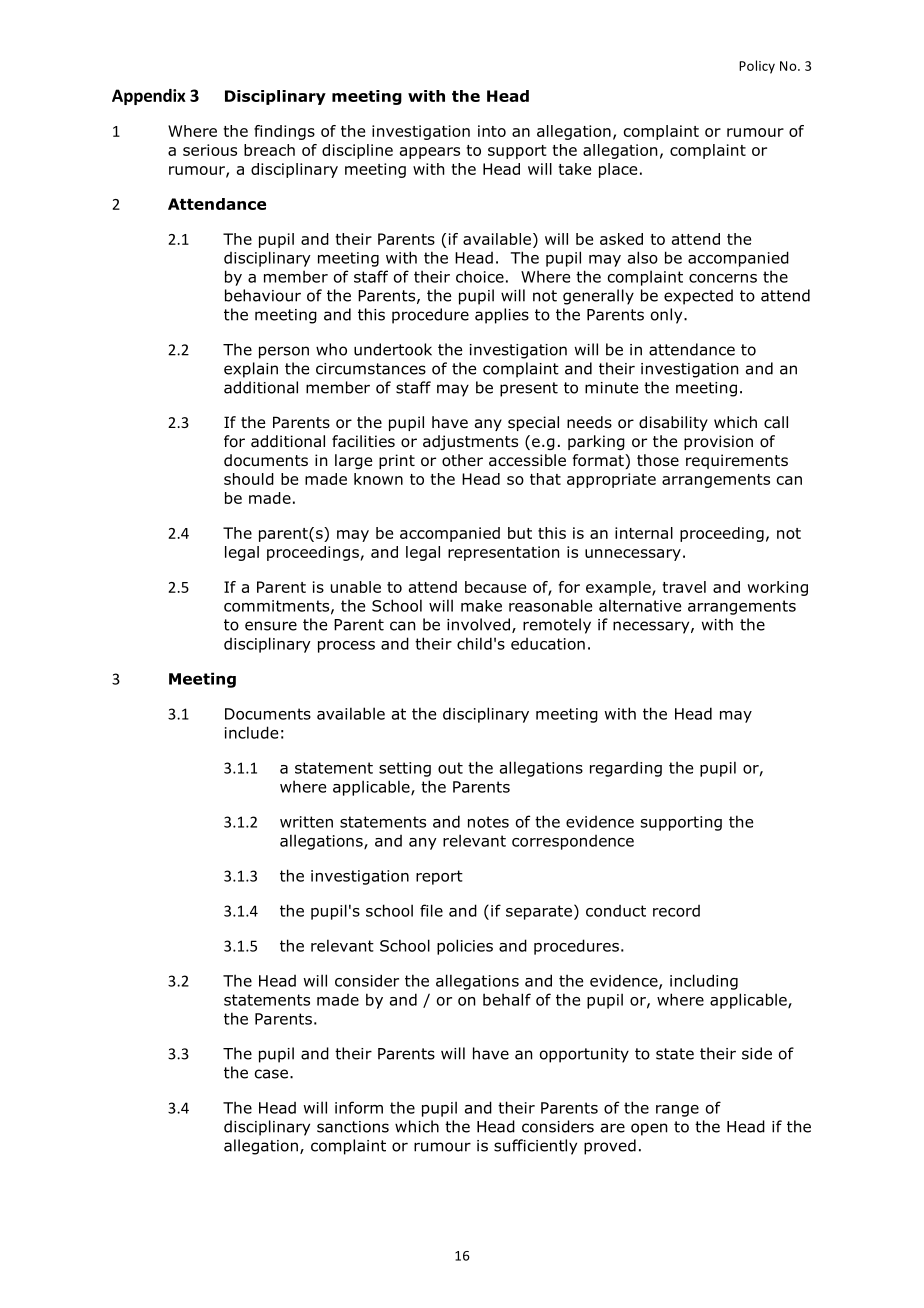 The height and width of the screenshot is (1308, 924). I want to click on provision, so click(718, 442).
